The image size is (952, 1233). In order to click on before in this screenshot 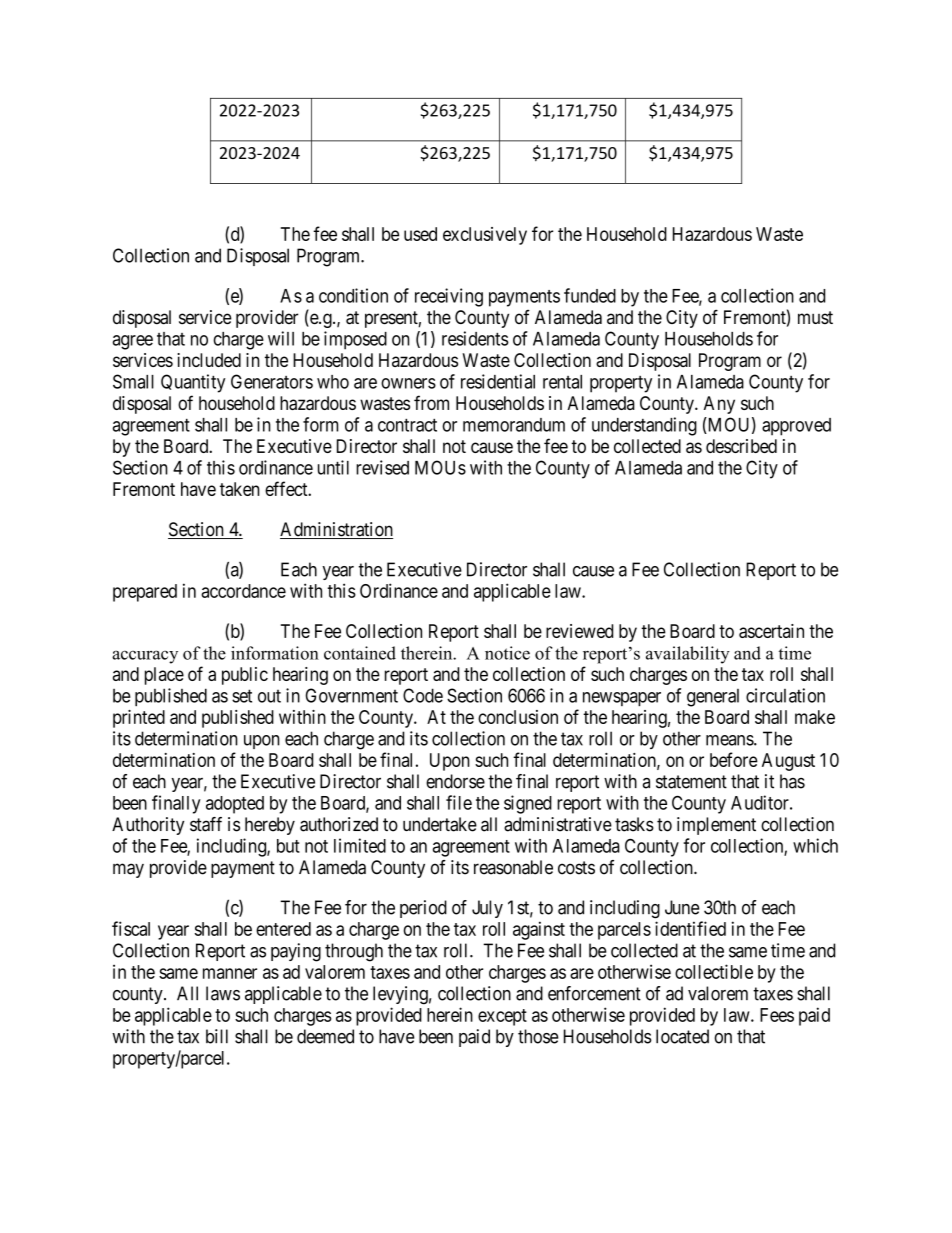, I will do `click(734, 759)`.
